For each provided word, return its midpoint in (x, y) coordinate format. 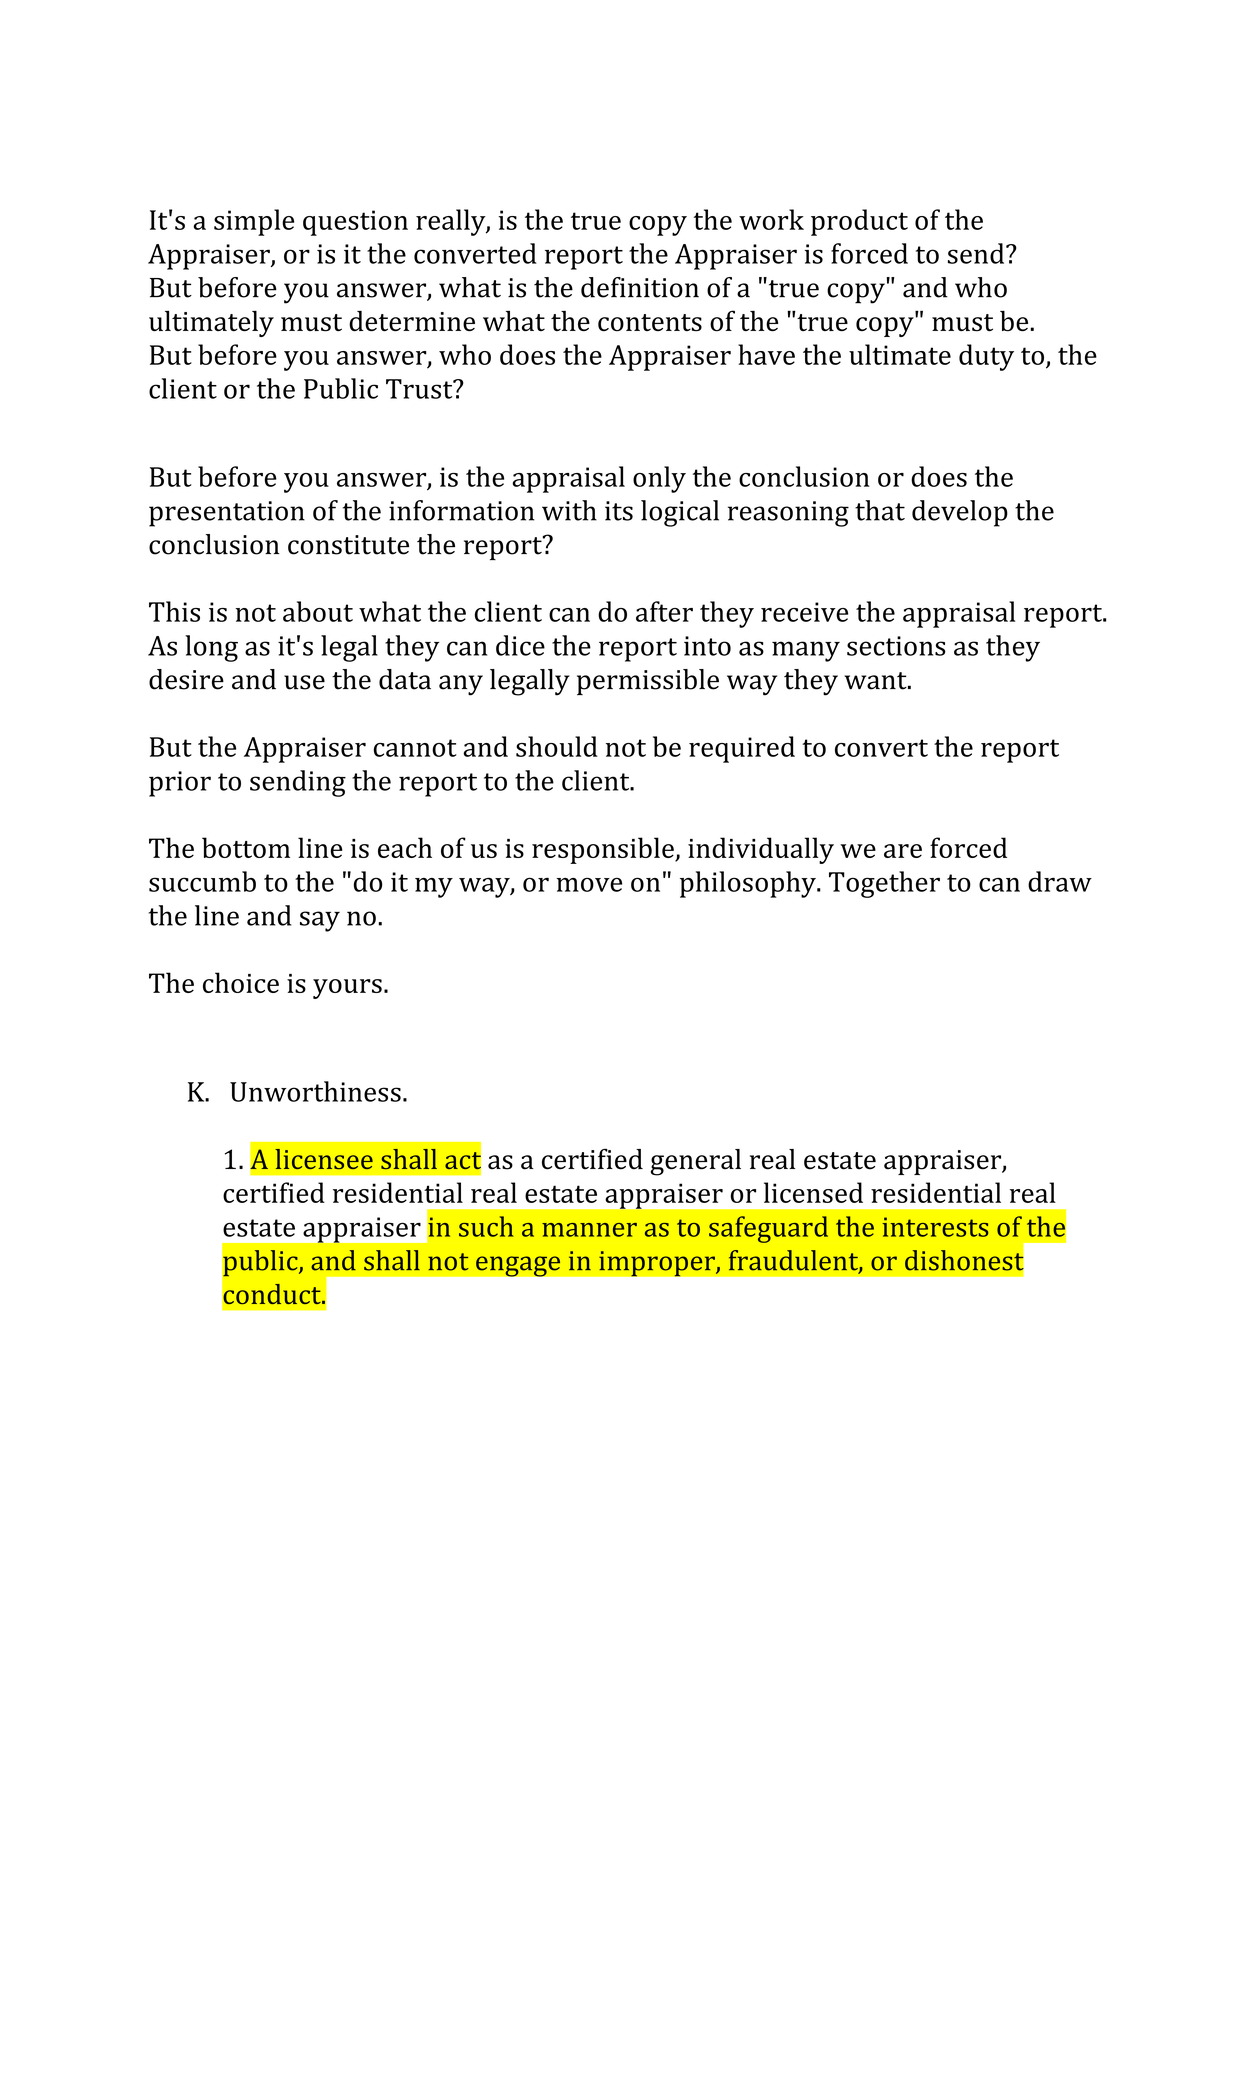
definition (640, 287)
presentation (227, 514)
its (619, 511)
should (557, 746)
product (859, 222)
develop (960, 513)
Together (884, 884)
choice (241, 982)
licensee (324, 1159)
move (589, 884)
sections (896, 646)
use (304, 682)
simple (254, 222)
